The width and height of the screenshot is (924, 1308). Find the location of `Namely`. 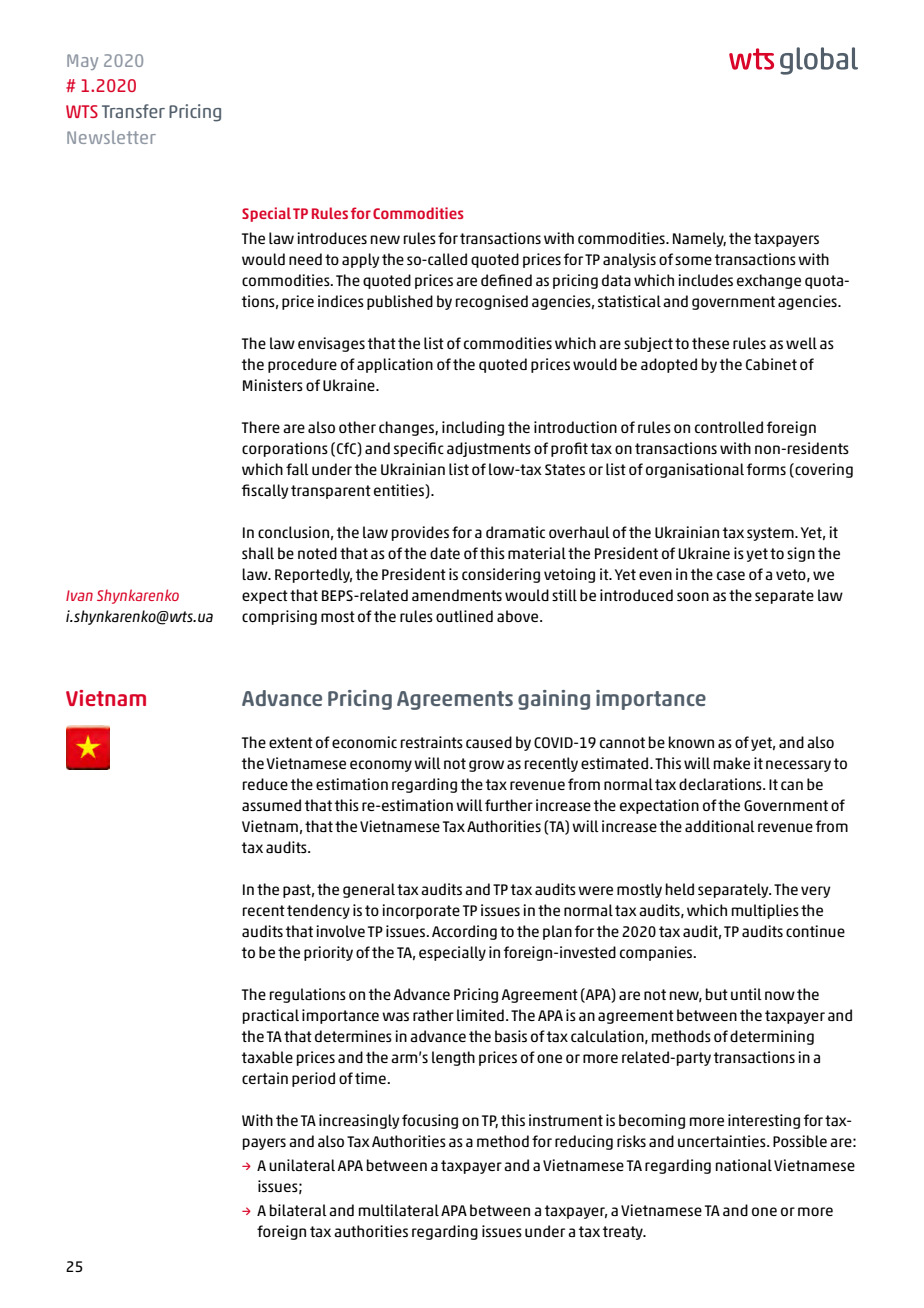

Namely is located at coordinates (699, 239).
